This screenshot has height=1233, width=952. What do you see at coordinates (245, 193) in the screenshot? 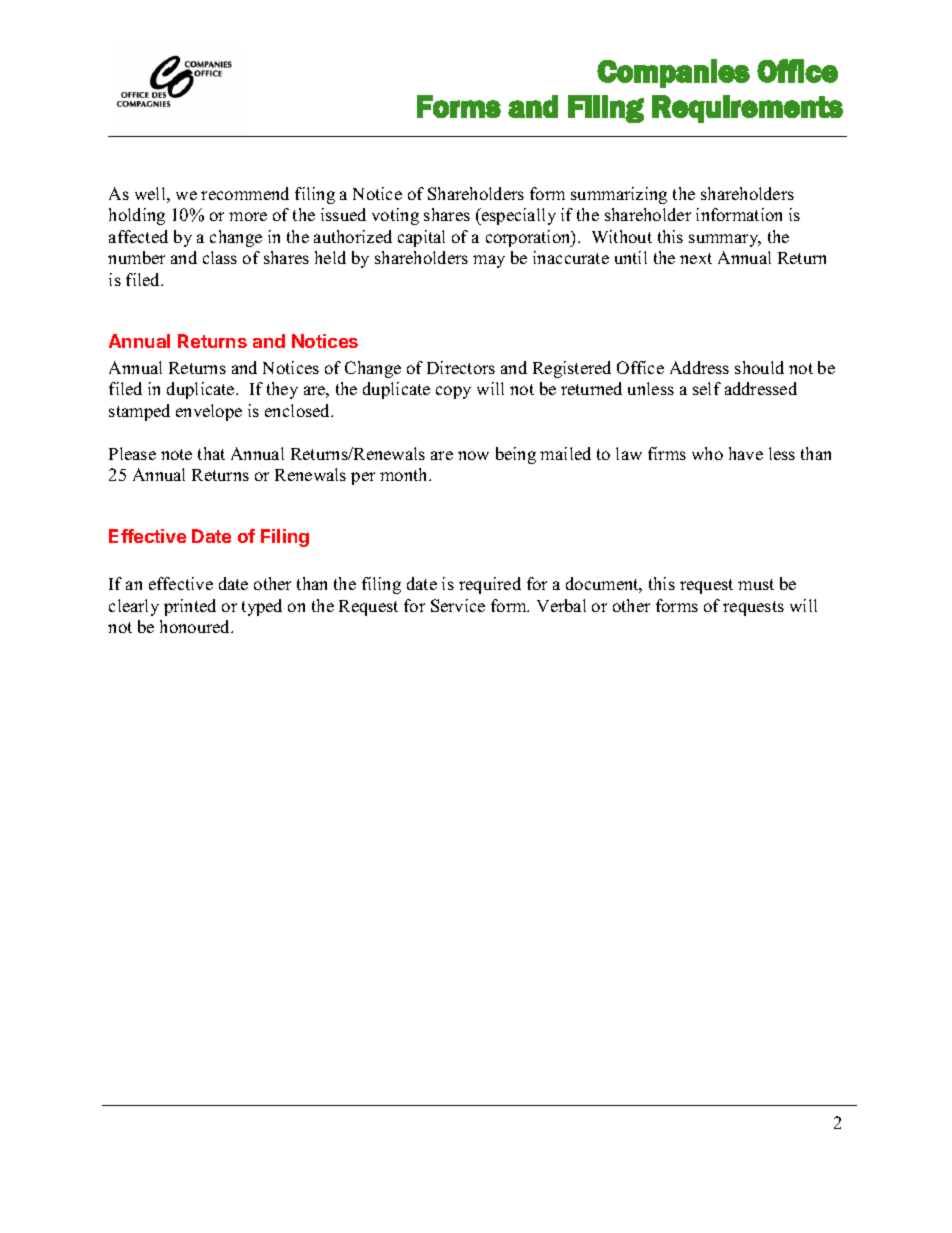
I see `recommend` at bounding box center [245, 193].
